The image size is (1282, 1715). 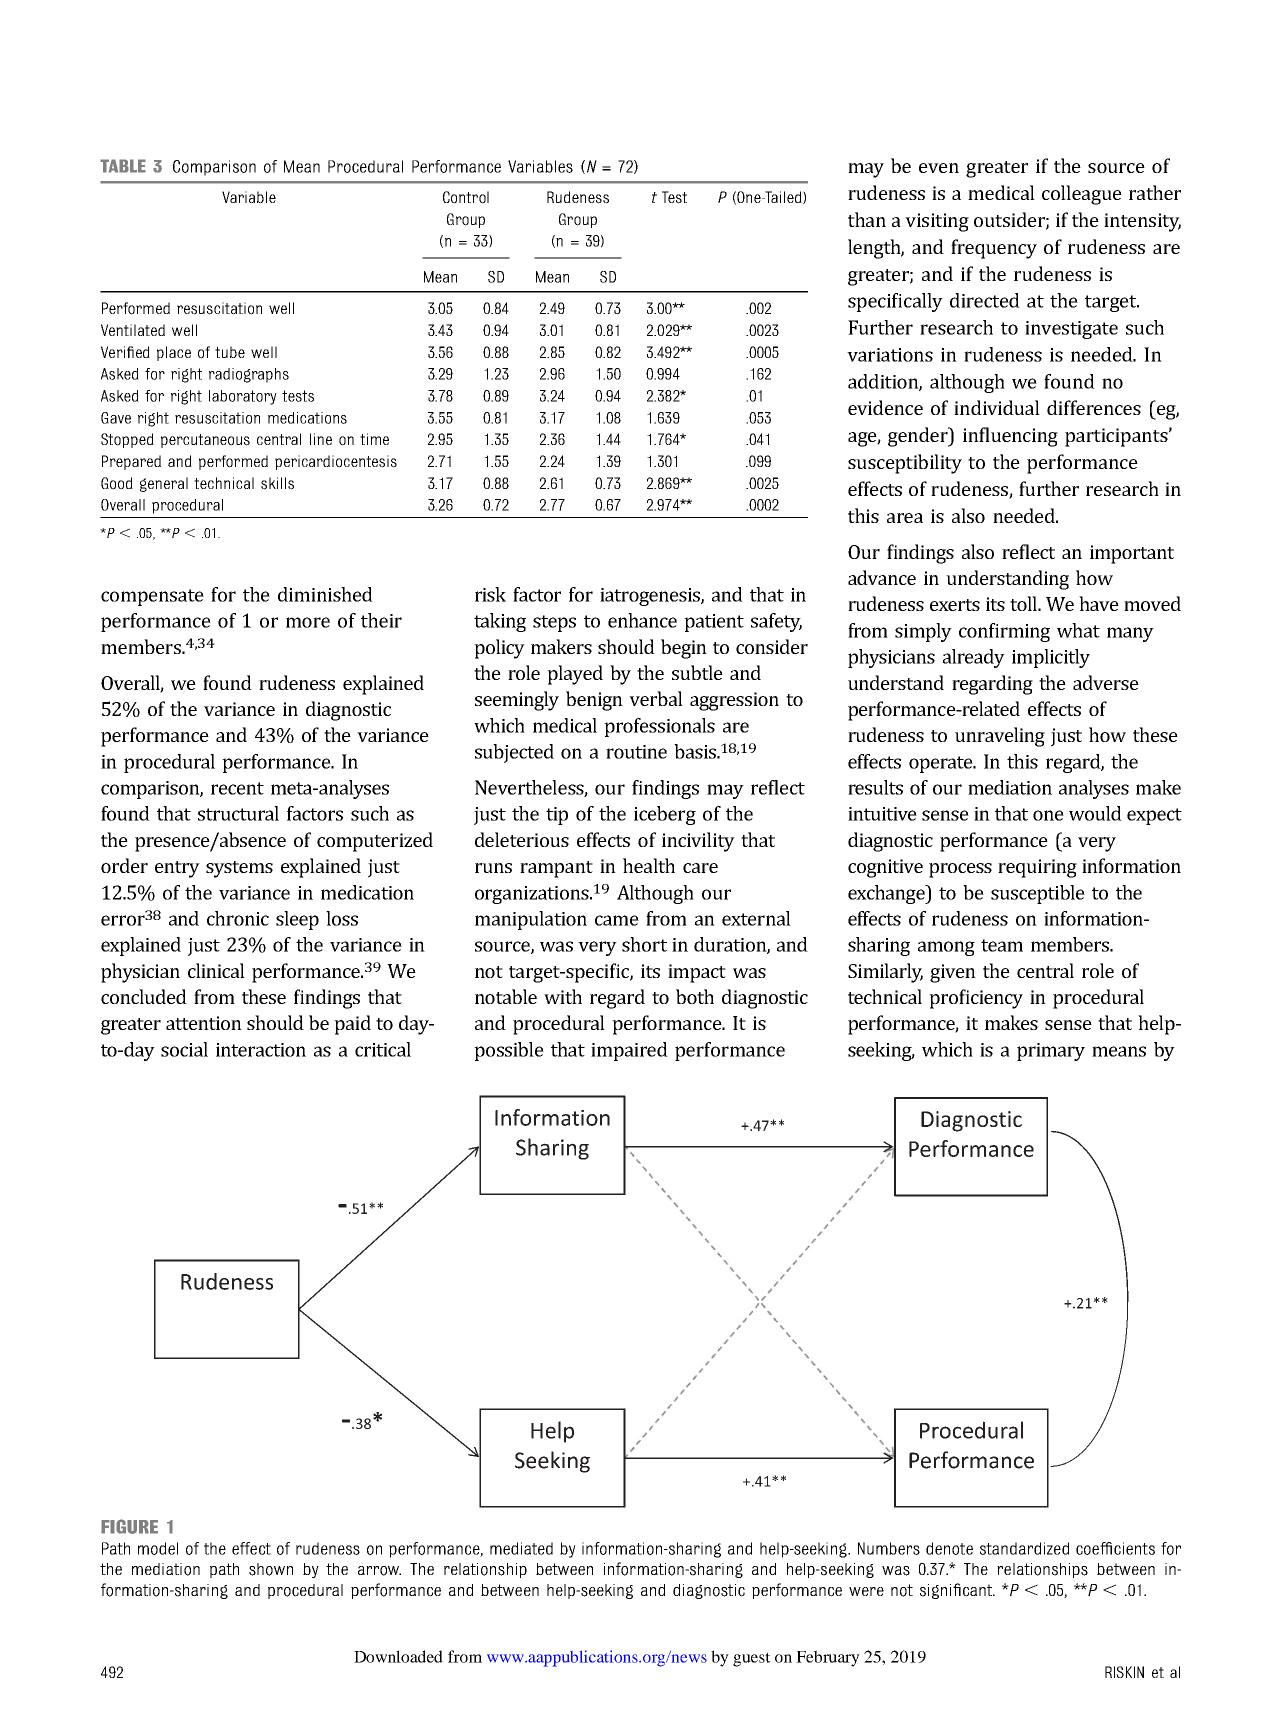 What do you see at coordinates (238, 918) in the page?
I see `chronic` at bounding box center [238, 918].
